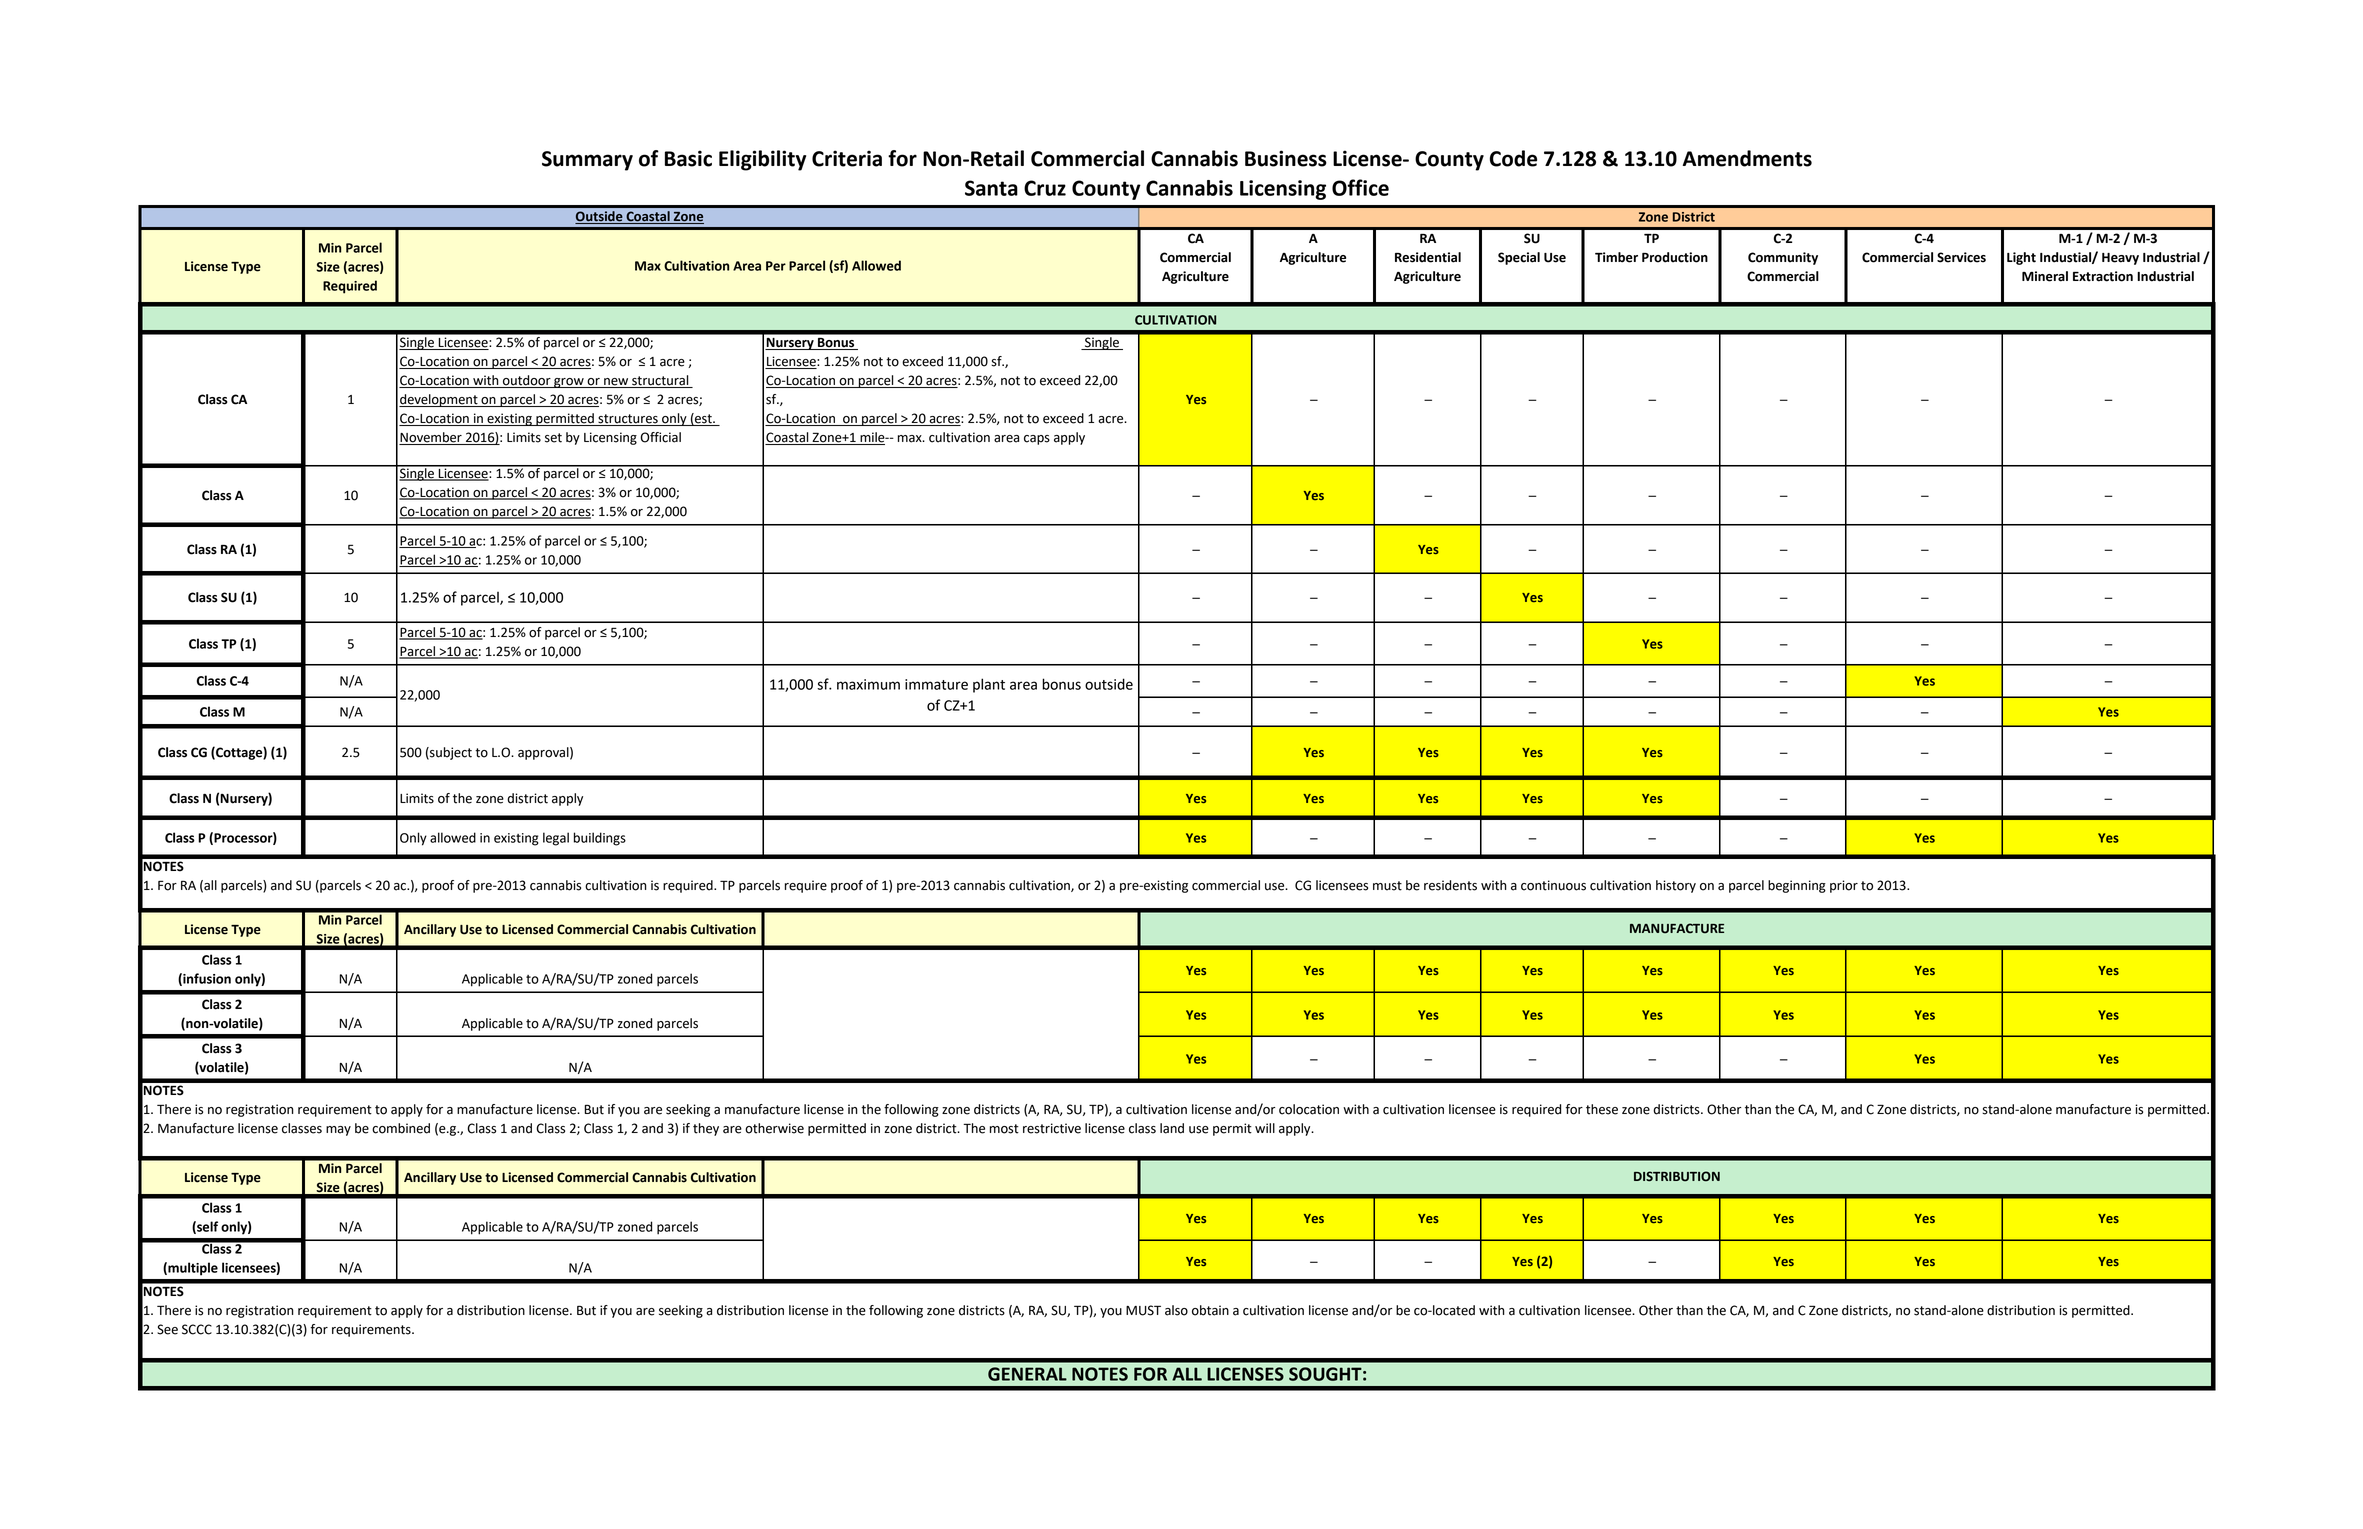  Describe the element at coordinates (1210, 1310) in the document. I see `obtain` at that location.
